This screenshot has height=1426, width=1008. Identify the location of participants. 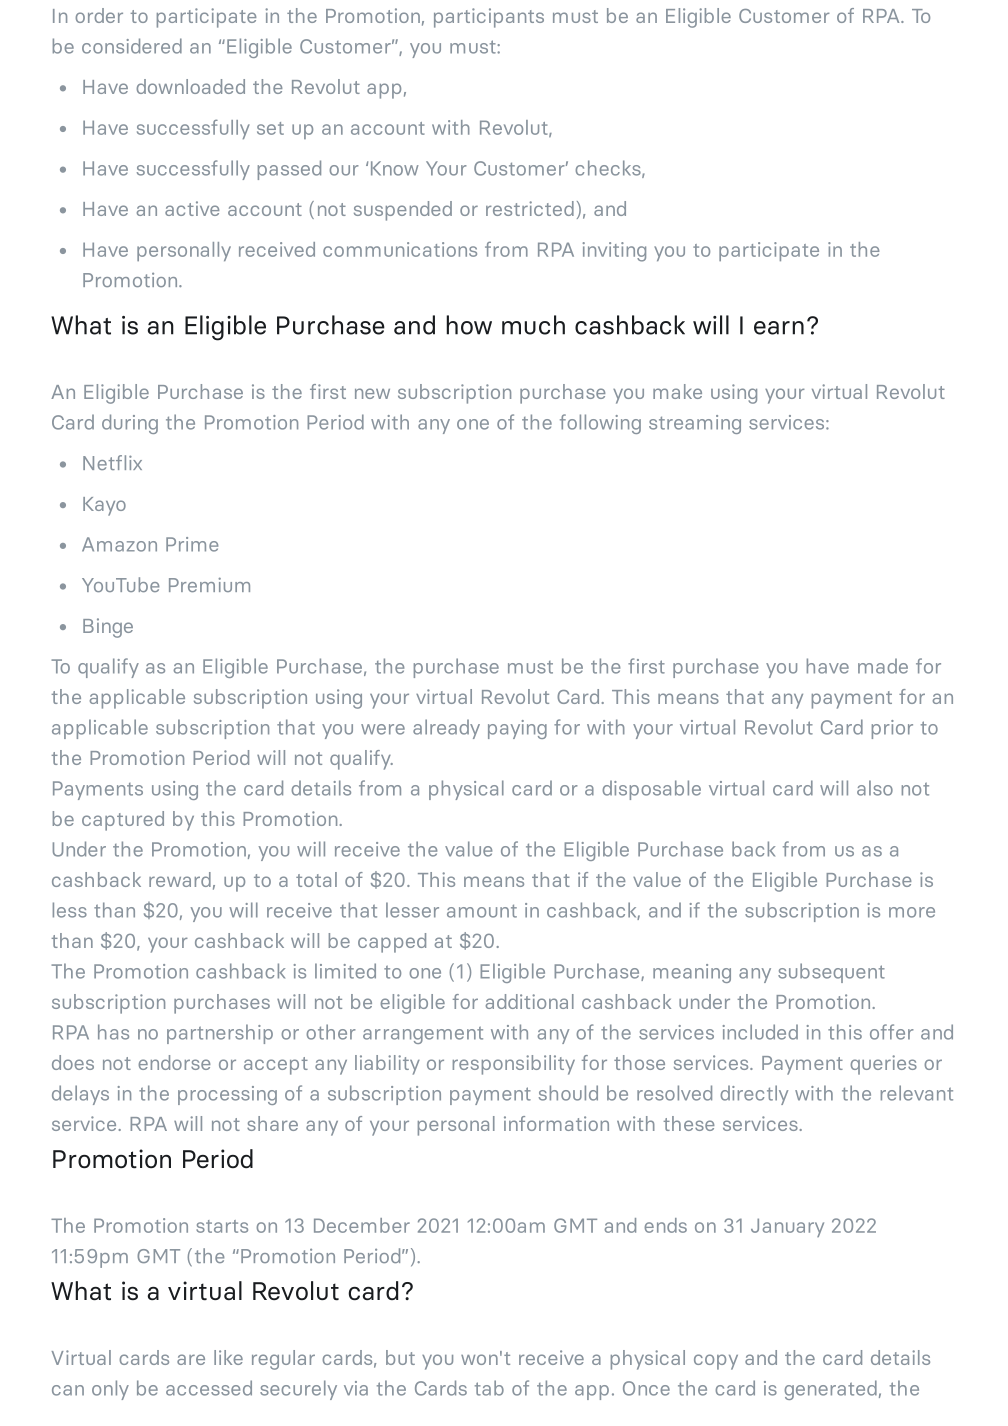
(489, 18).
